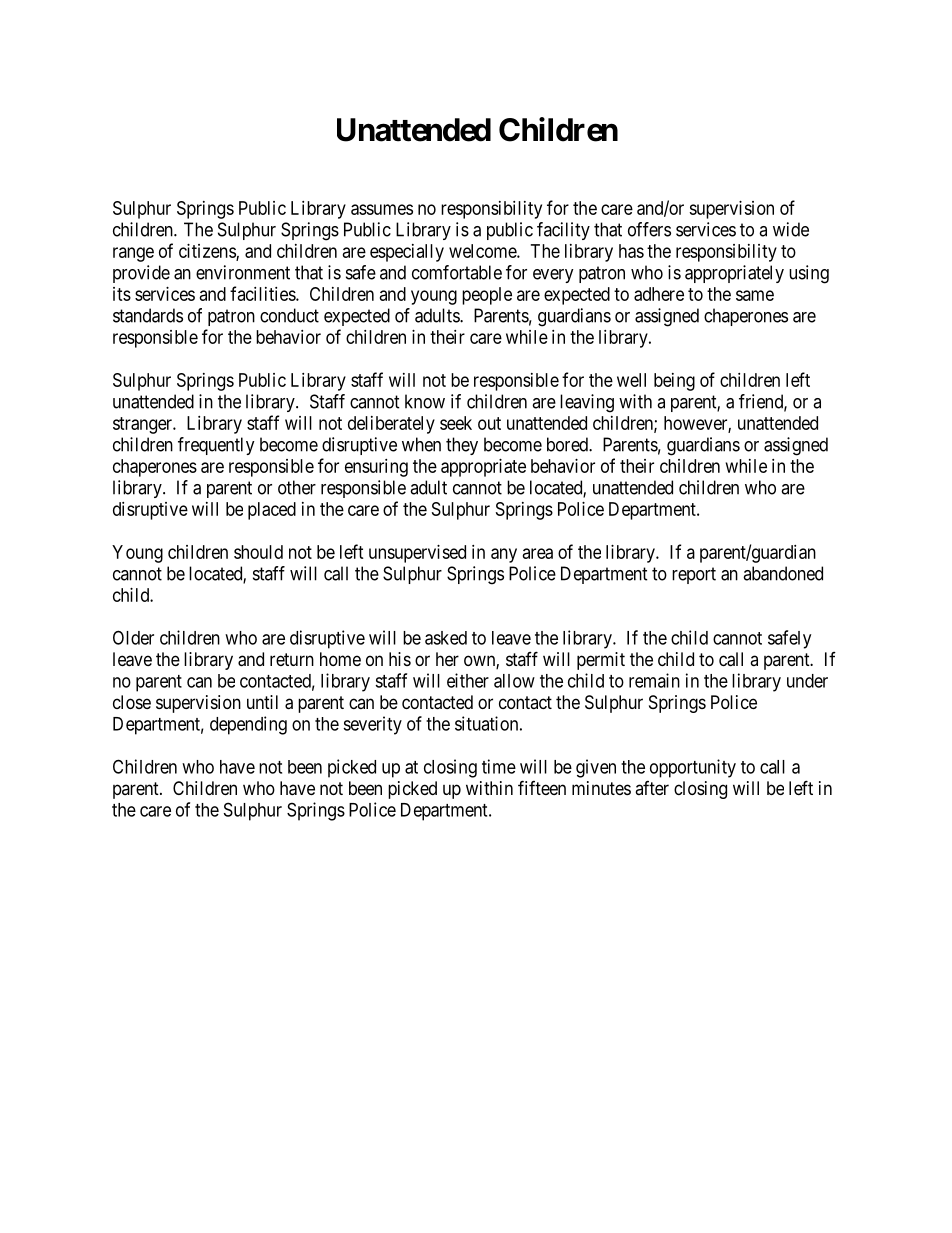  Describe the element at coordinates (694, 575) in the screenshot. I see `report` at that location.
